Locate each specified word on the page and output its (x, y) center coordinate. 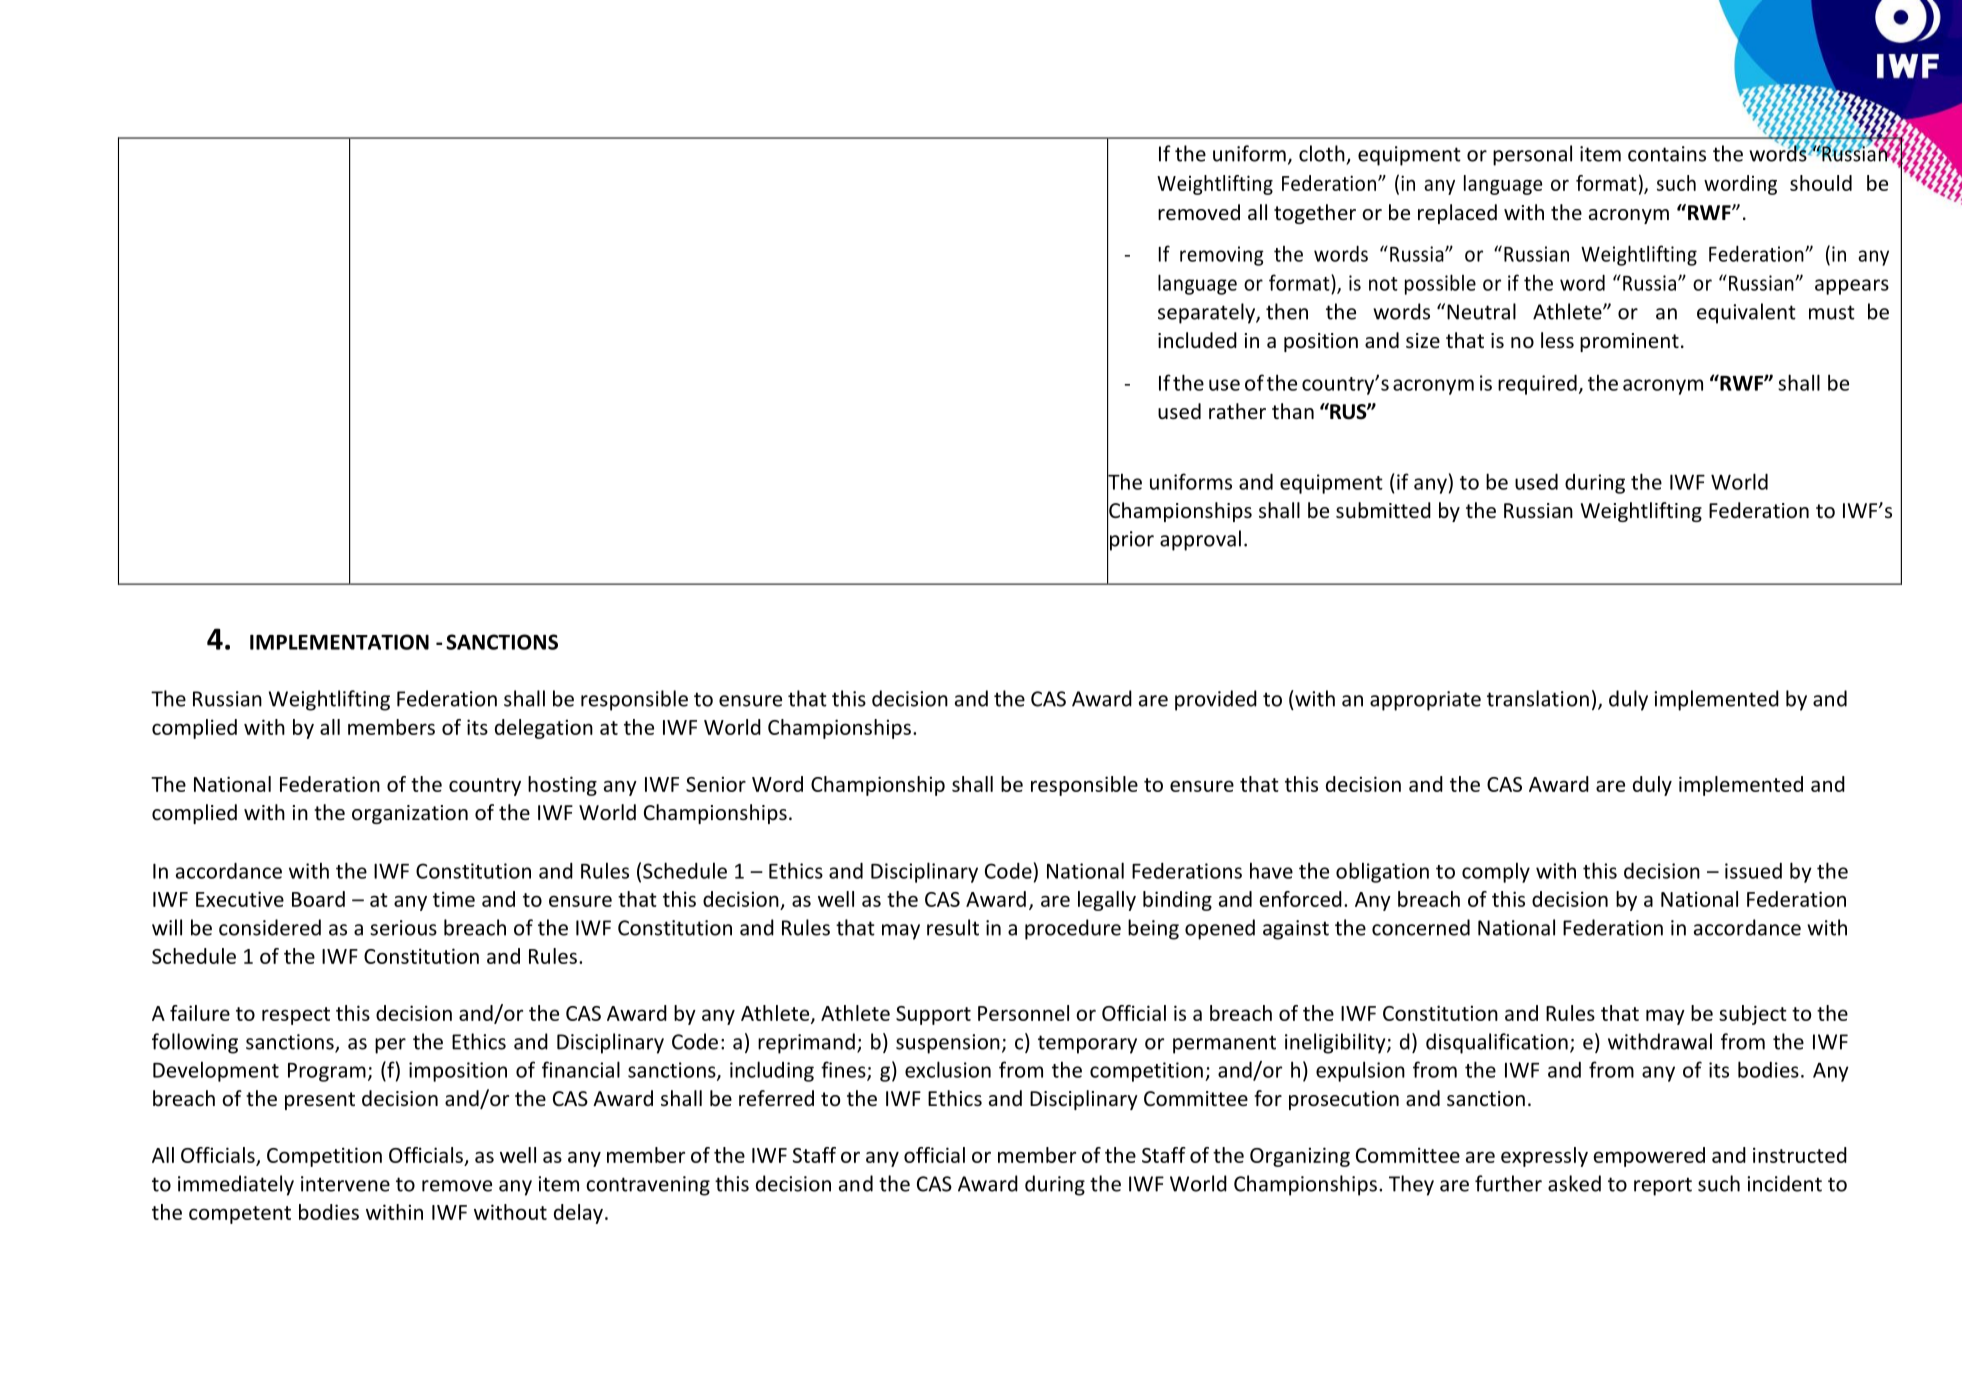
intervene (345, 1184)
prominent (1629, 342)
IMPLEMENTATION (339, 642)
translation (1538, 698)
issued (1753, 871)
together (1315, 214)
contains (1667, 154)
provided (1216, 700)
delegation (544, 729)
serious (403, 928)
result (953, 927)
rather (1237, 411)
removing (1222, 256)
